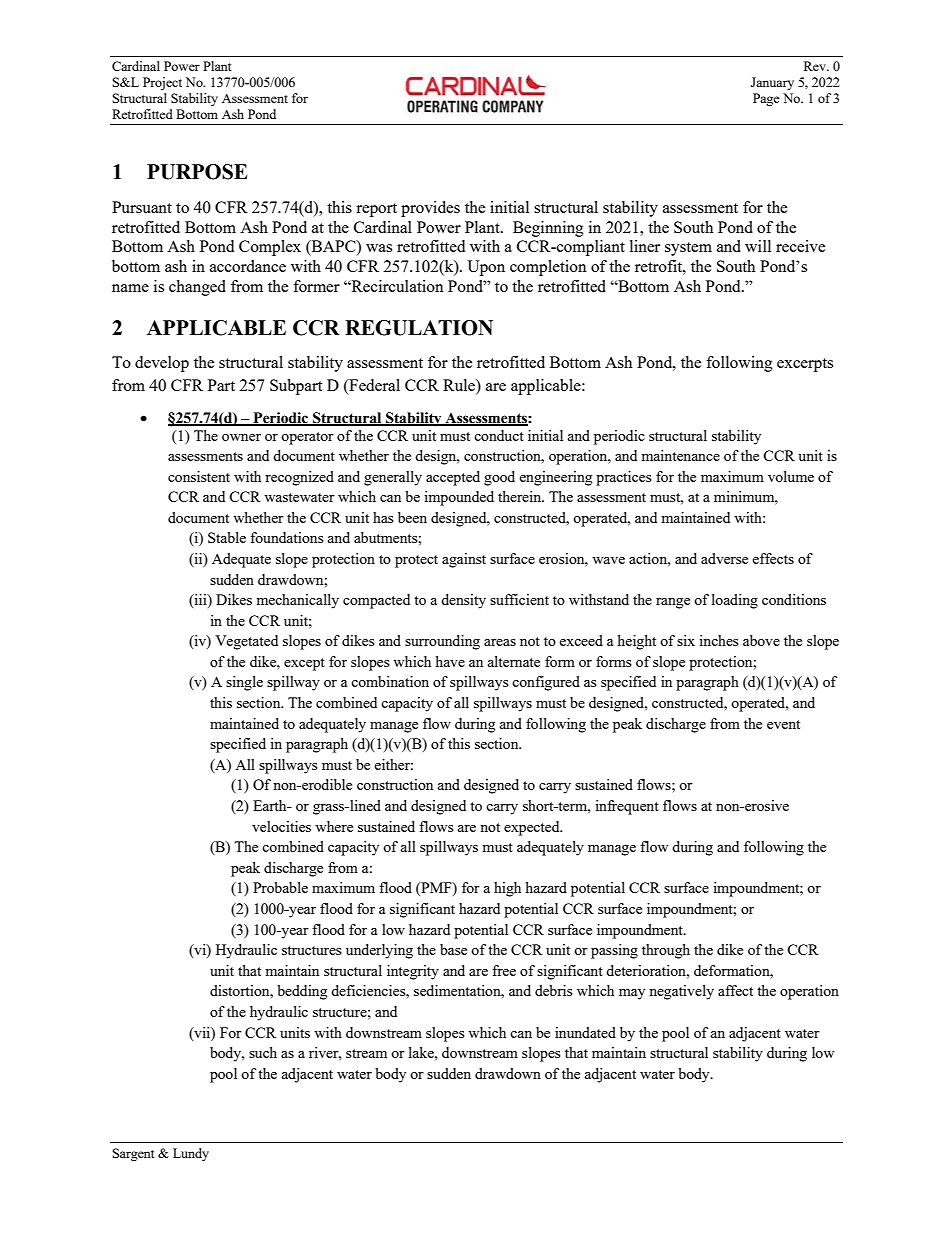 The image size is (952, 1233). I want to click on Project, so click(162, 83).
